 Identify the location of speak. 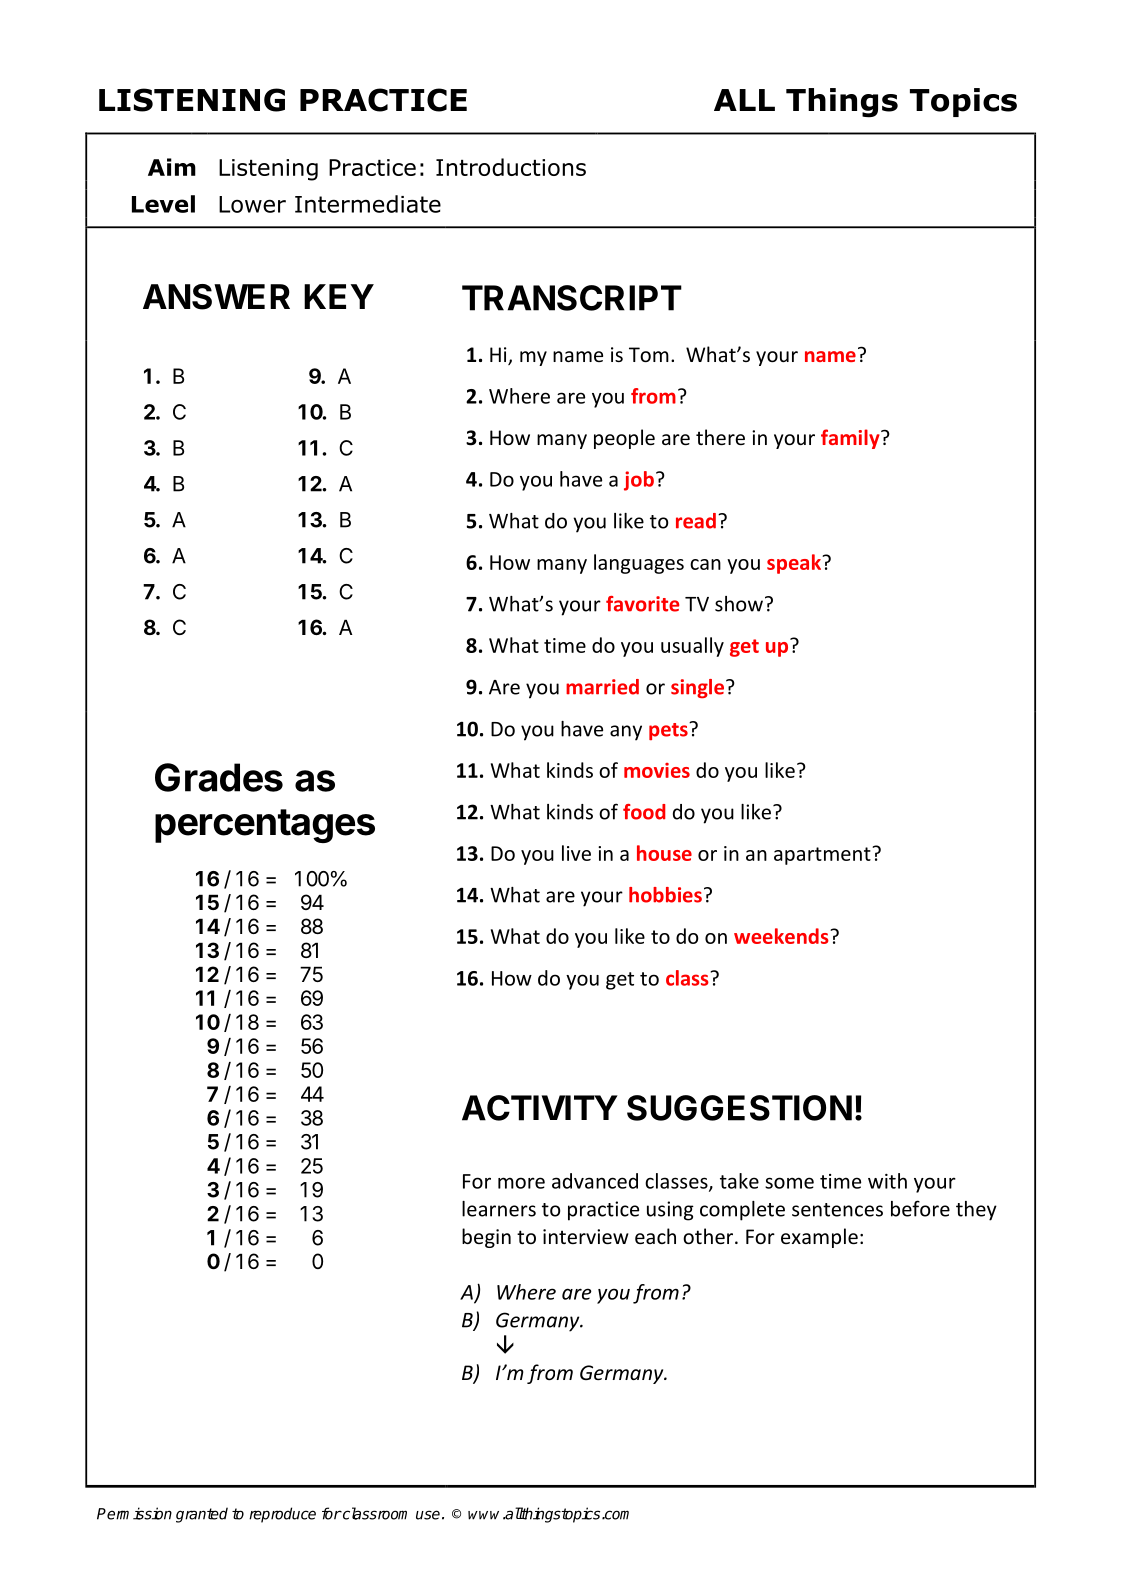
(795, 564).
